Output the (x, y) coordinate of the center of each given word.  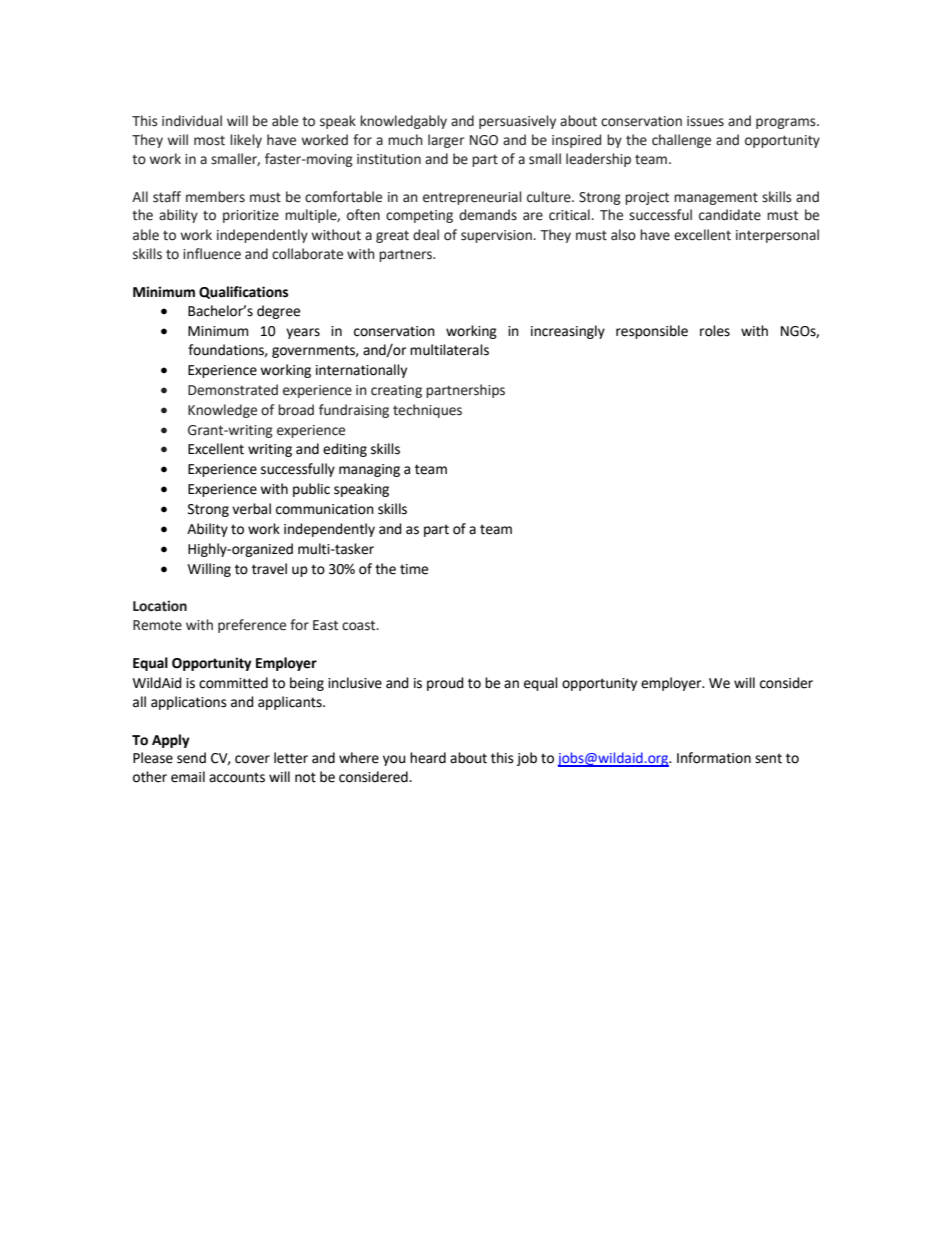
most (209, 140)
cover (252, 759)
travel (269, 569)
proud (445, 684)
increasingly (568, 332)
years (303, 333)
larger (446, 141)
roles (715, 331)
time (414, 569)
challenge (681, 141)
